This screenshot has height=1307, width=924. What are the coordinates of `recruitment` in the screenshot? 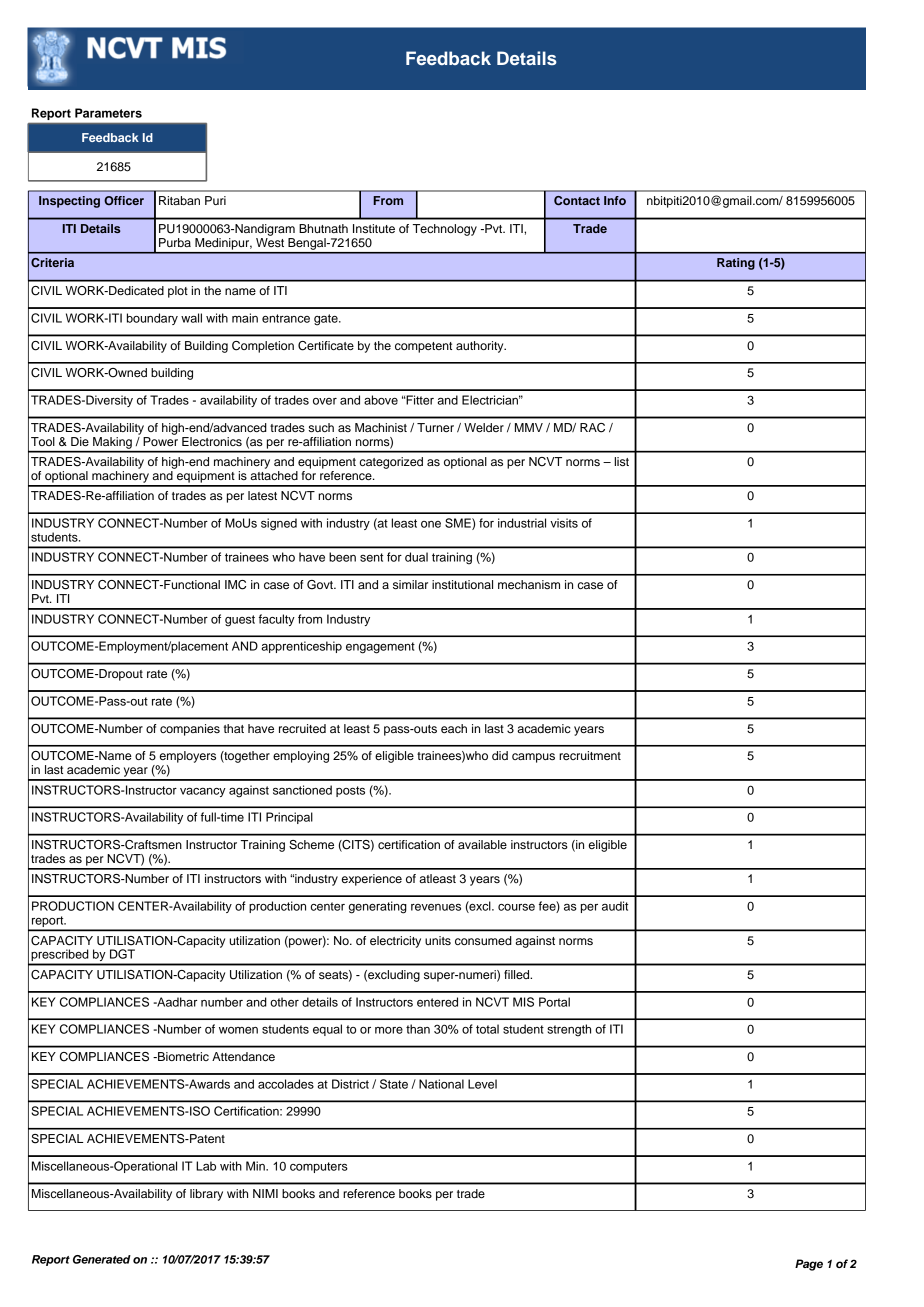 It's located at (590, 755).
